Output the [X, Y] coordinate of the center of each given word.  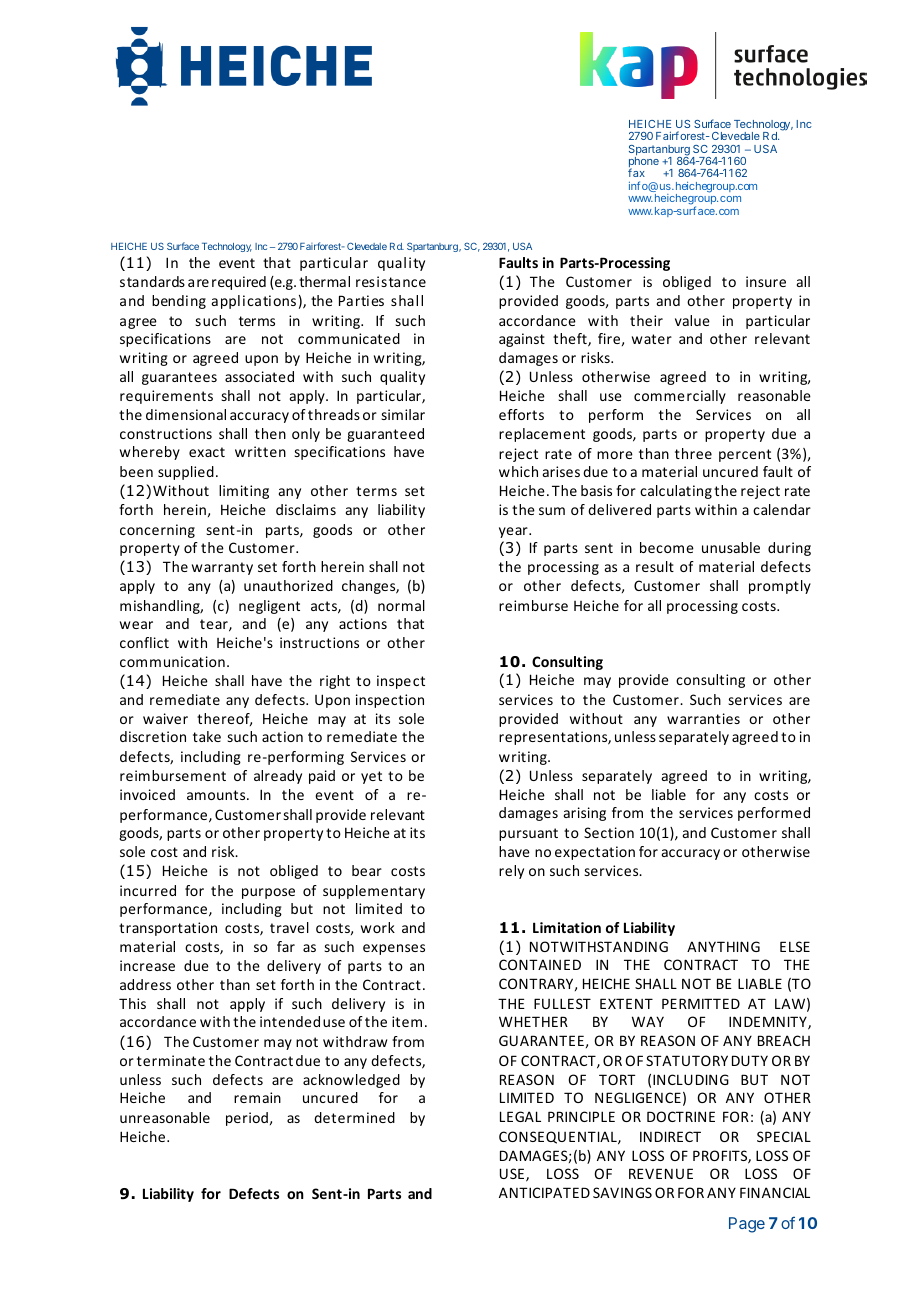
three [693, 453]
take [207, 736]
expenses [394, 949]
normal [401, 605]
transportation [168, 929]
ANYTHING [723, 946]
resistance [391, 281]
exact [207, 452]
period [247, 1119]
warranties [703, 718]
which [518, 471]
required [239, 283]
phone [644, 163]
